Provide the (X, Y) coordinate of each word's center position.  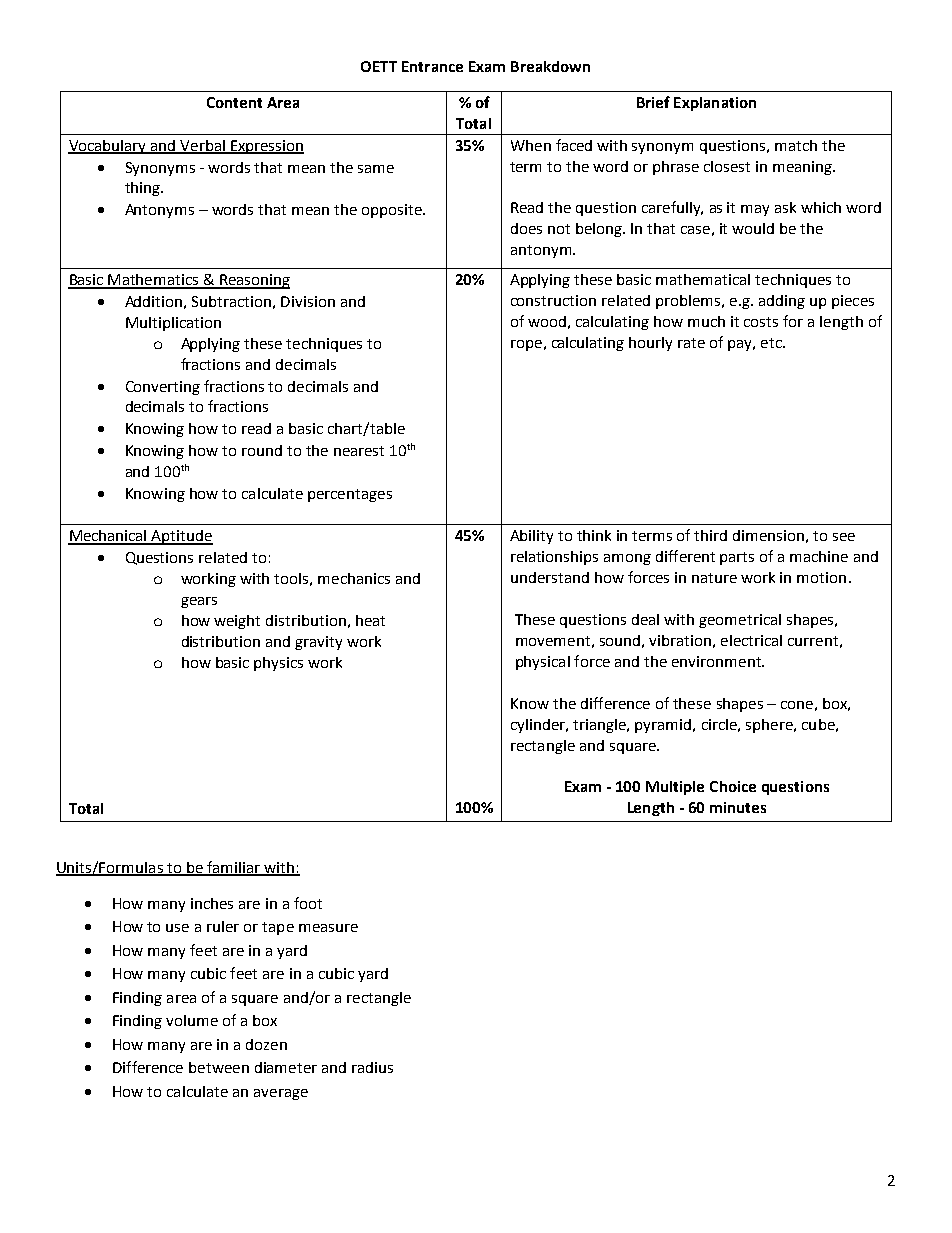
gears (199, 602)
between (219, 1067)
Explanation (715, 104)
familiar (233, 868)
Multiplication (173, 324)
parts (737, 558)
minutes (738, 807)
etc (772, 343)
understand (550, 577)
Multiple (675, 788)
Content (234, 102)
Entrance (432, 66)
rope (526, 345)
